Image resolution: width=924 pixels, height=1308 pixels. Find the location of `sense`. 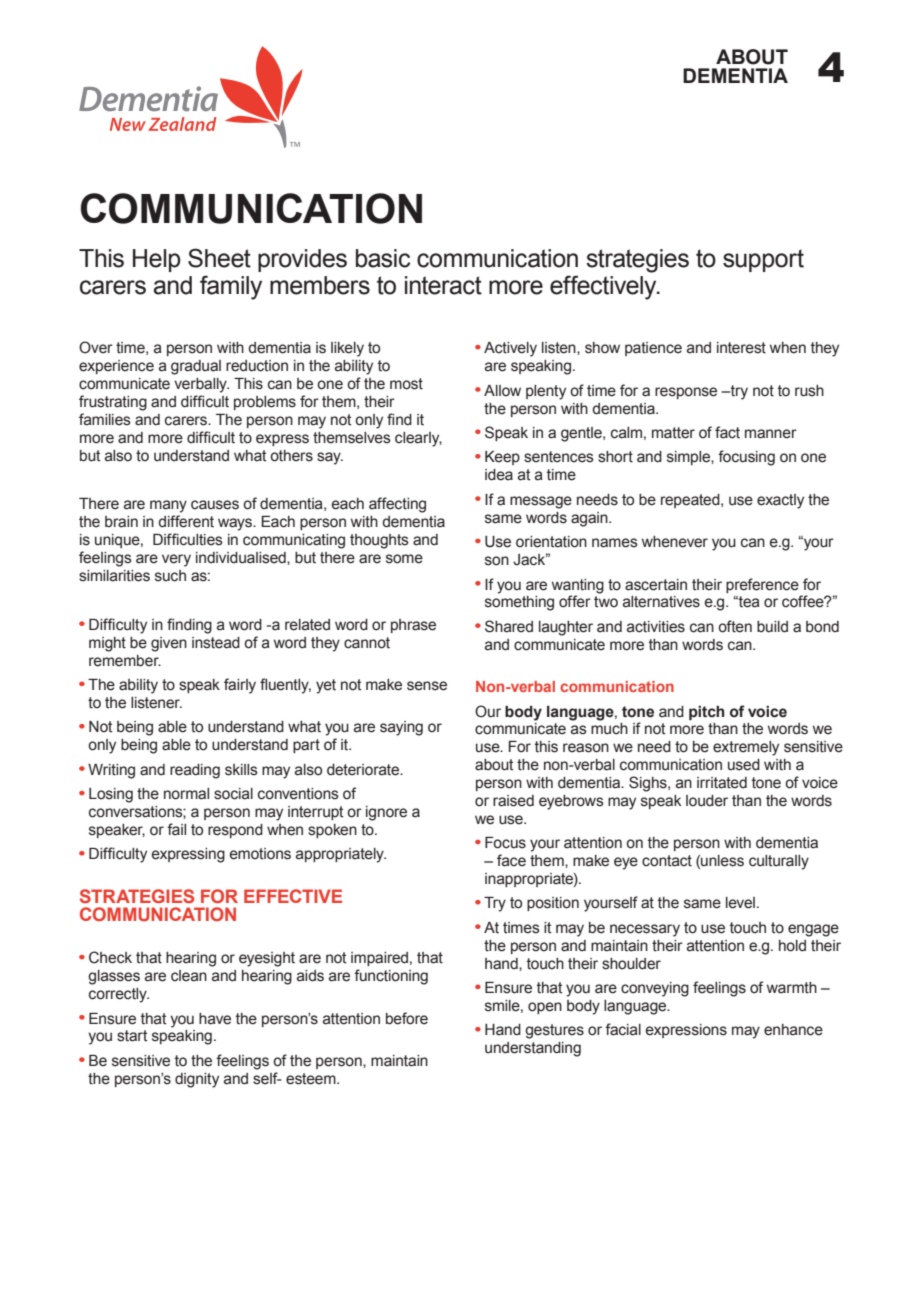

sense is located at coordinates (427, 686).
